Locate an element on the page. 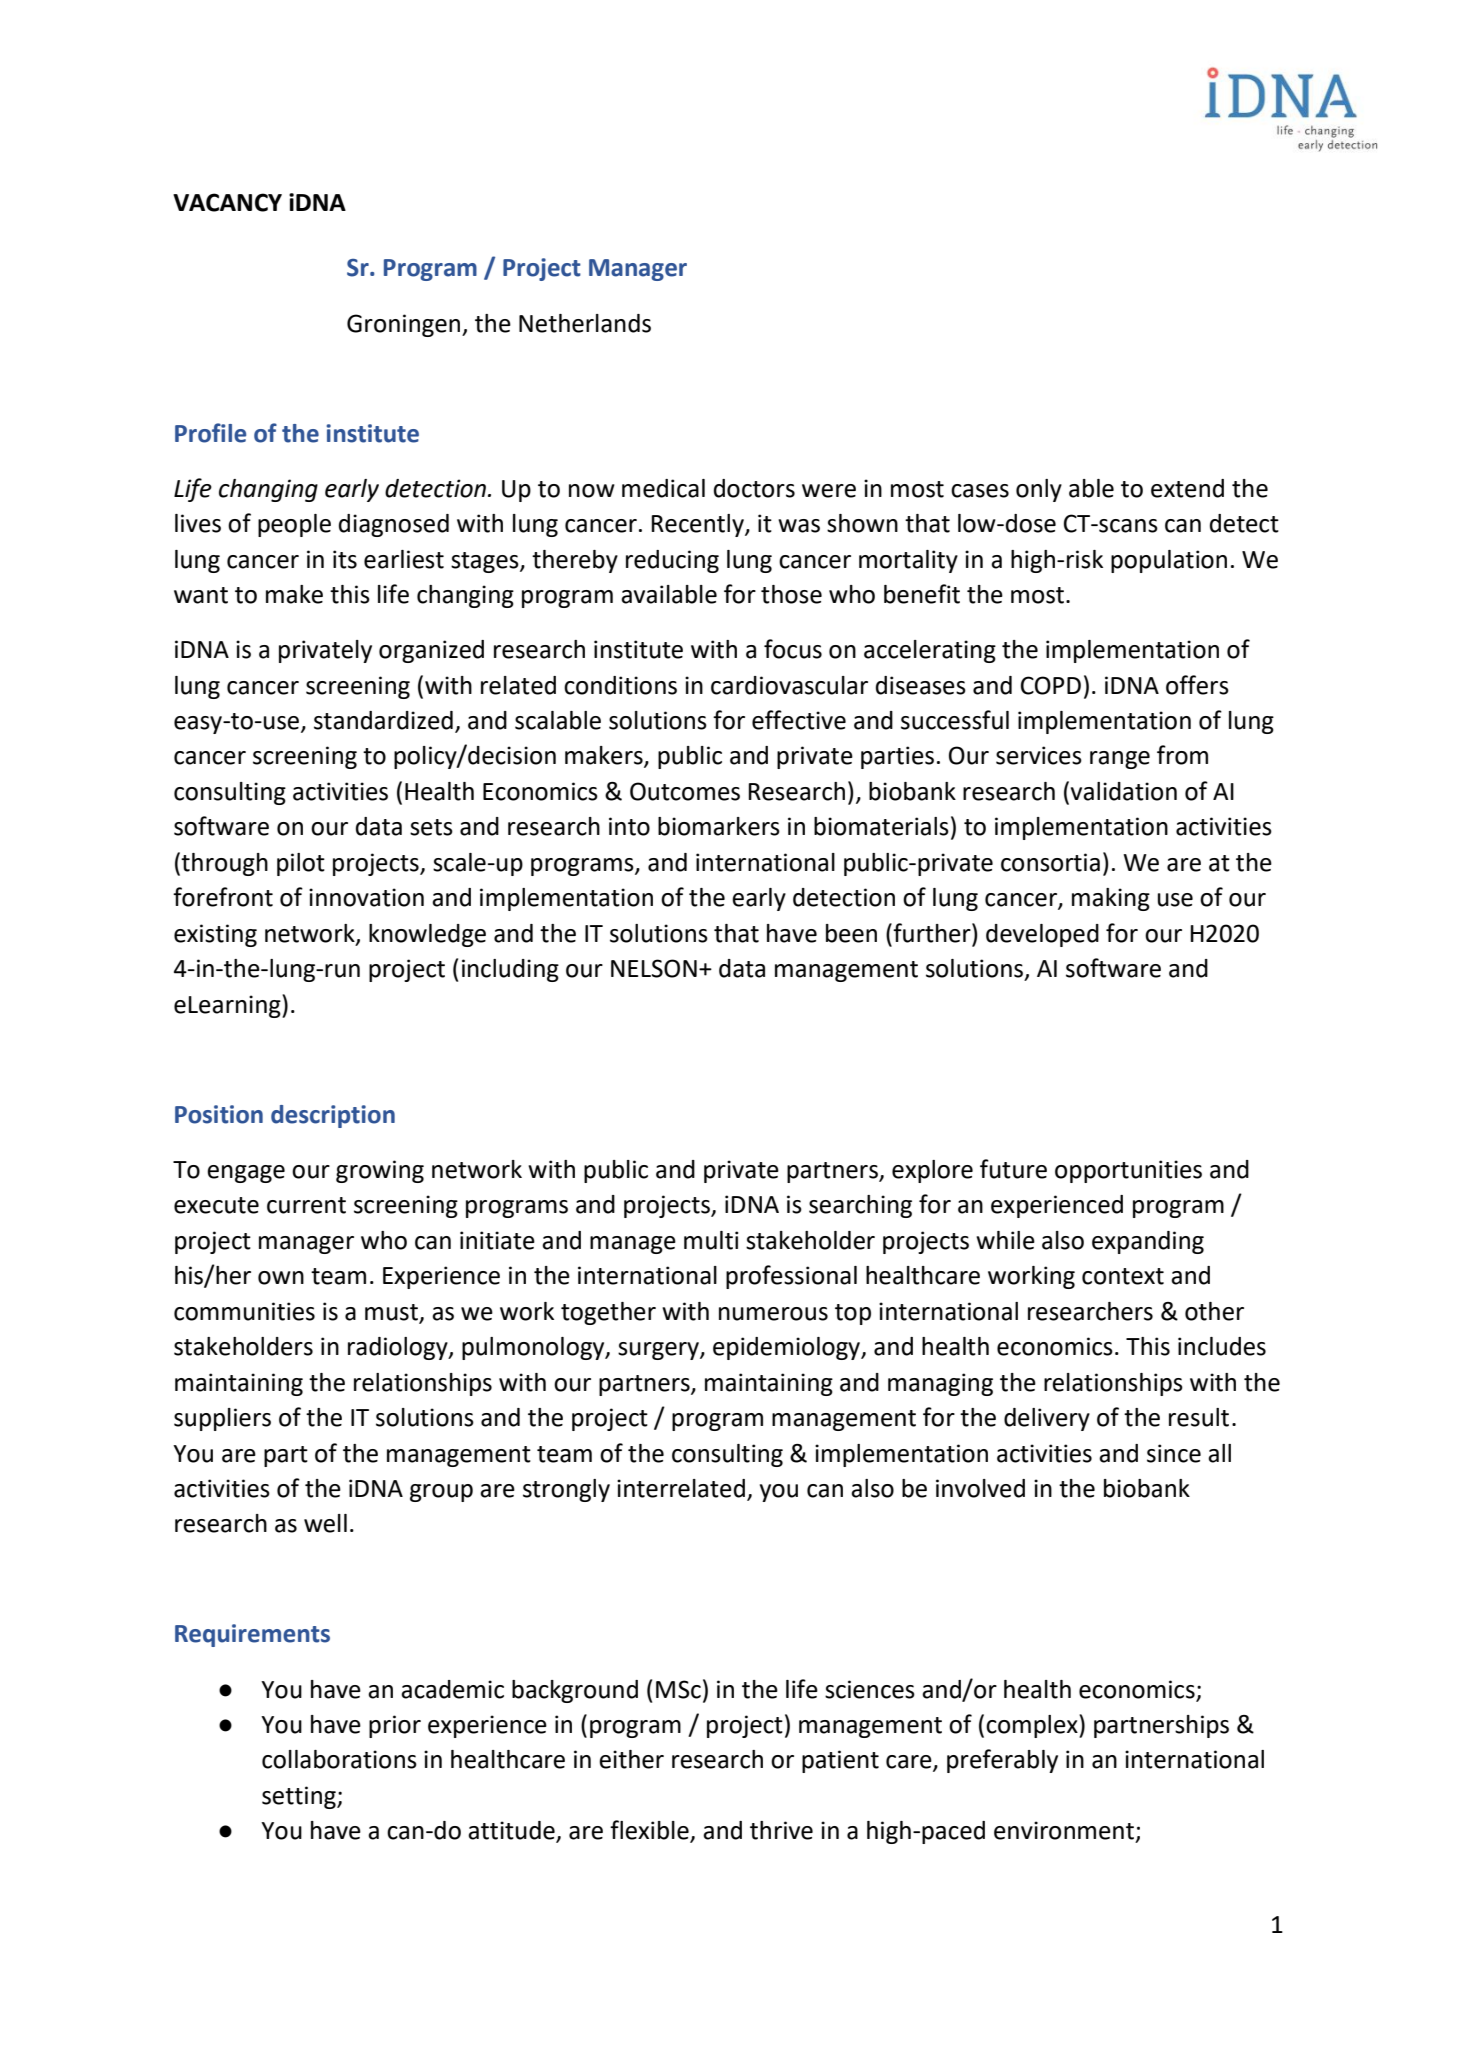 The width and height of the page is (1457, 2060). Netherlands is located at coordinates (585, 323).
